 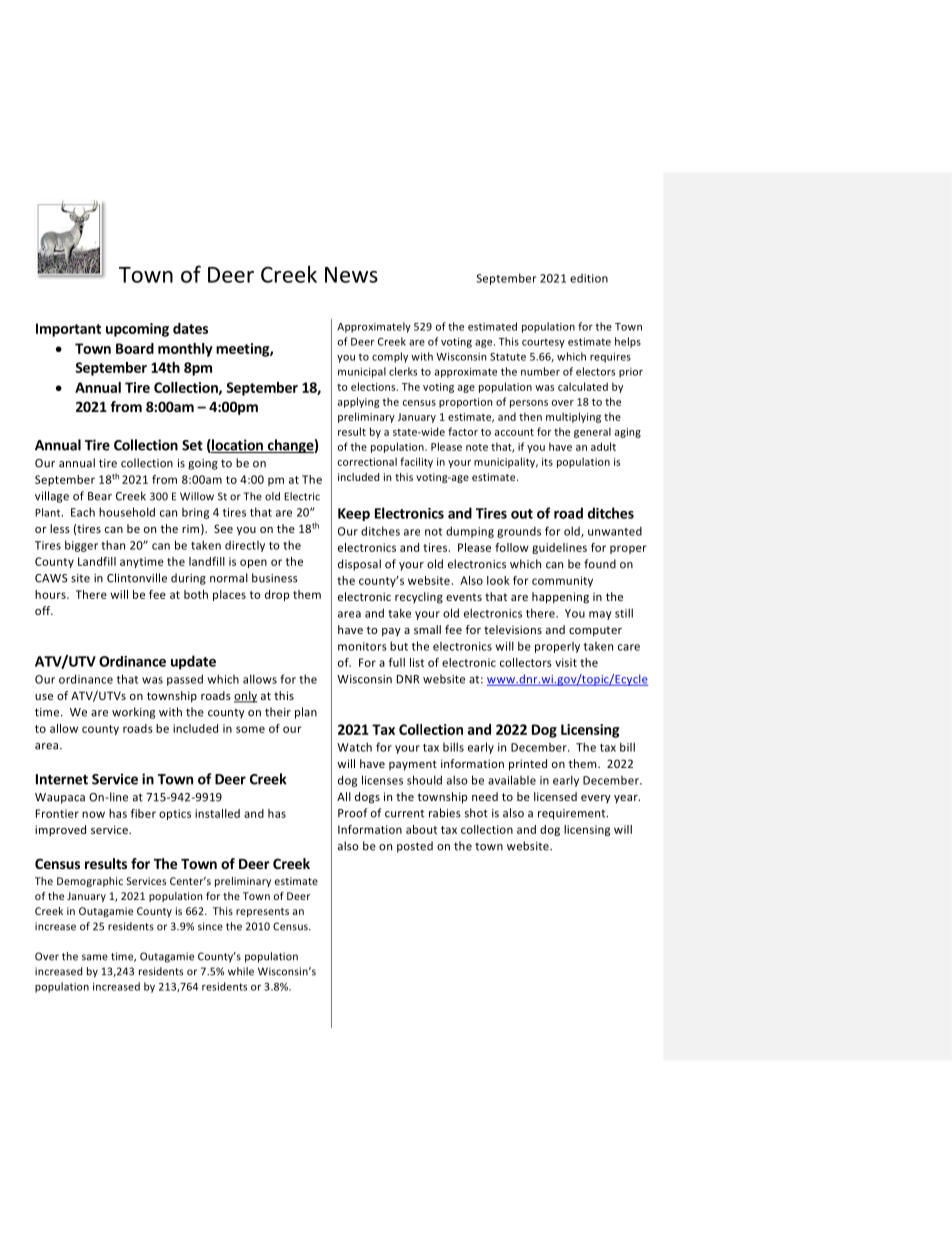 What do you see at coordinates (589, 278) in the image?
I see `edition` at bounding box center [589, 278].
